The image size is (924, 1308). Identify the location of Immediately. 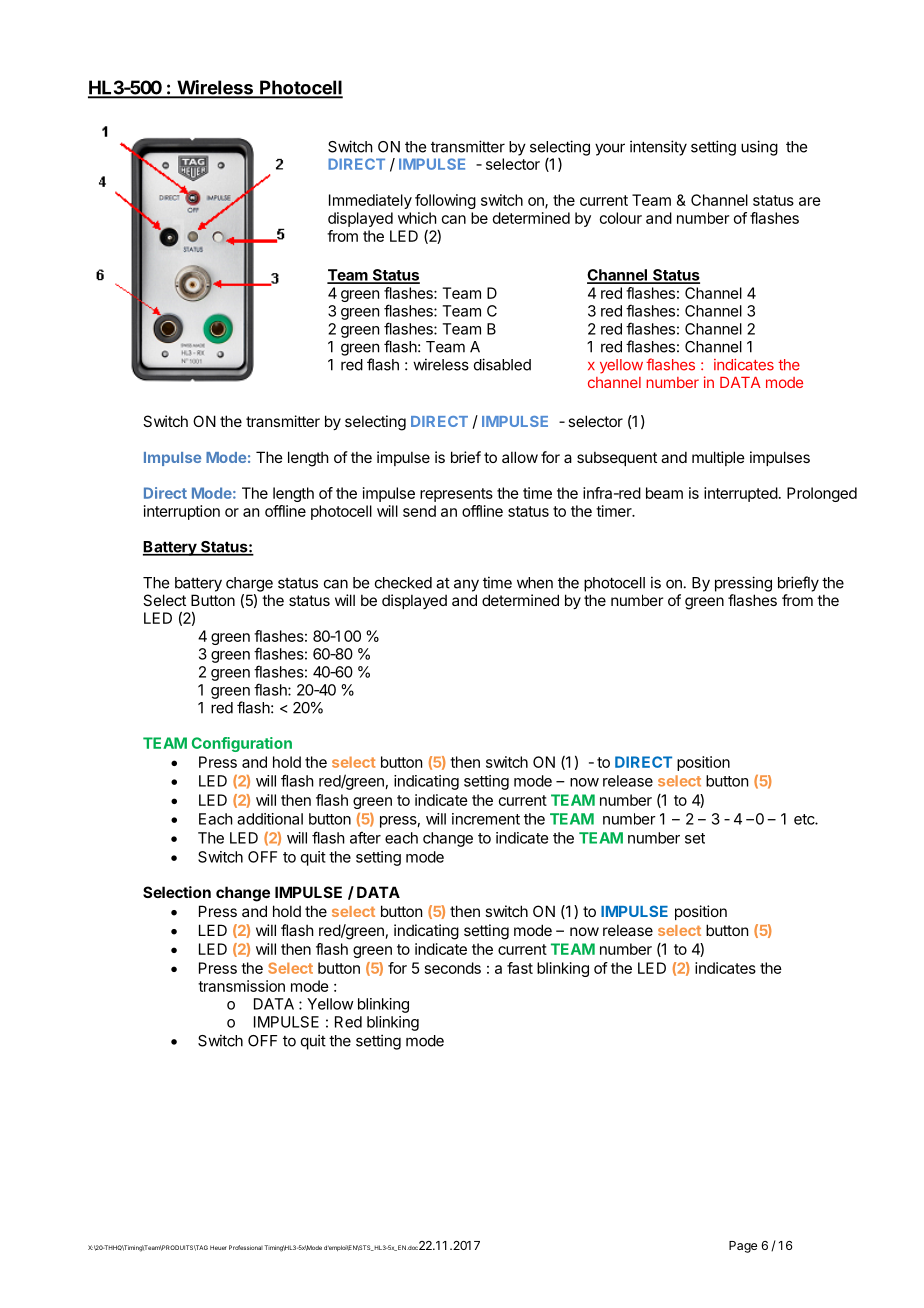
(370, 201).
